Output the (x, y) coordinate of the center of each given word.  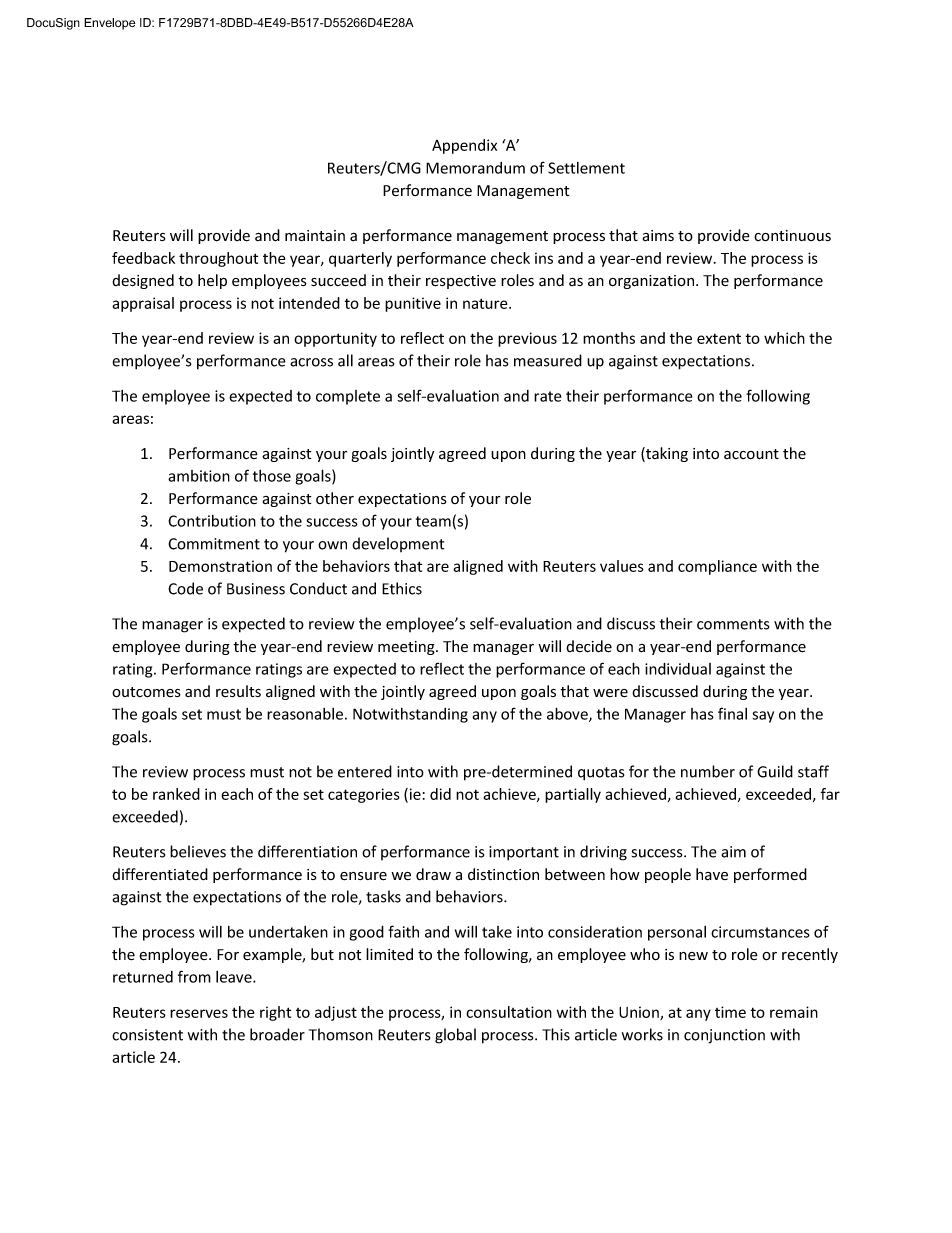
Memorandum (475, 168)
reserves (199, 1013)
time (730, 1012)
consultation (509, 1012)
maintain (315, 236)
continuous (792, 236)
